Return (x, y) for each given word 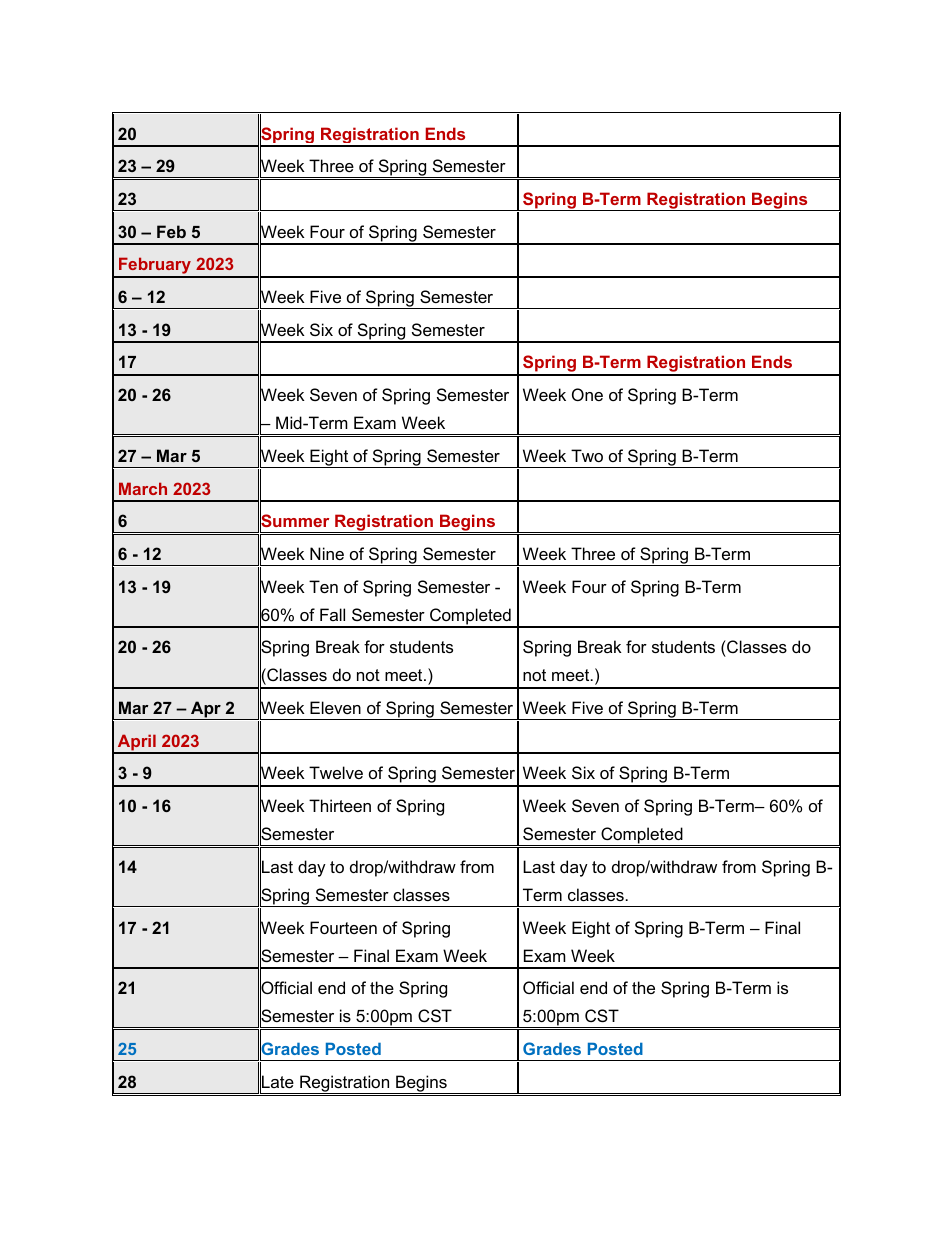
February (155, 267)
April (136, 743)
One (587, 394)
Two (587, 455)
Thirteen (340, 805)
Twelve (336, 772)
